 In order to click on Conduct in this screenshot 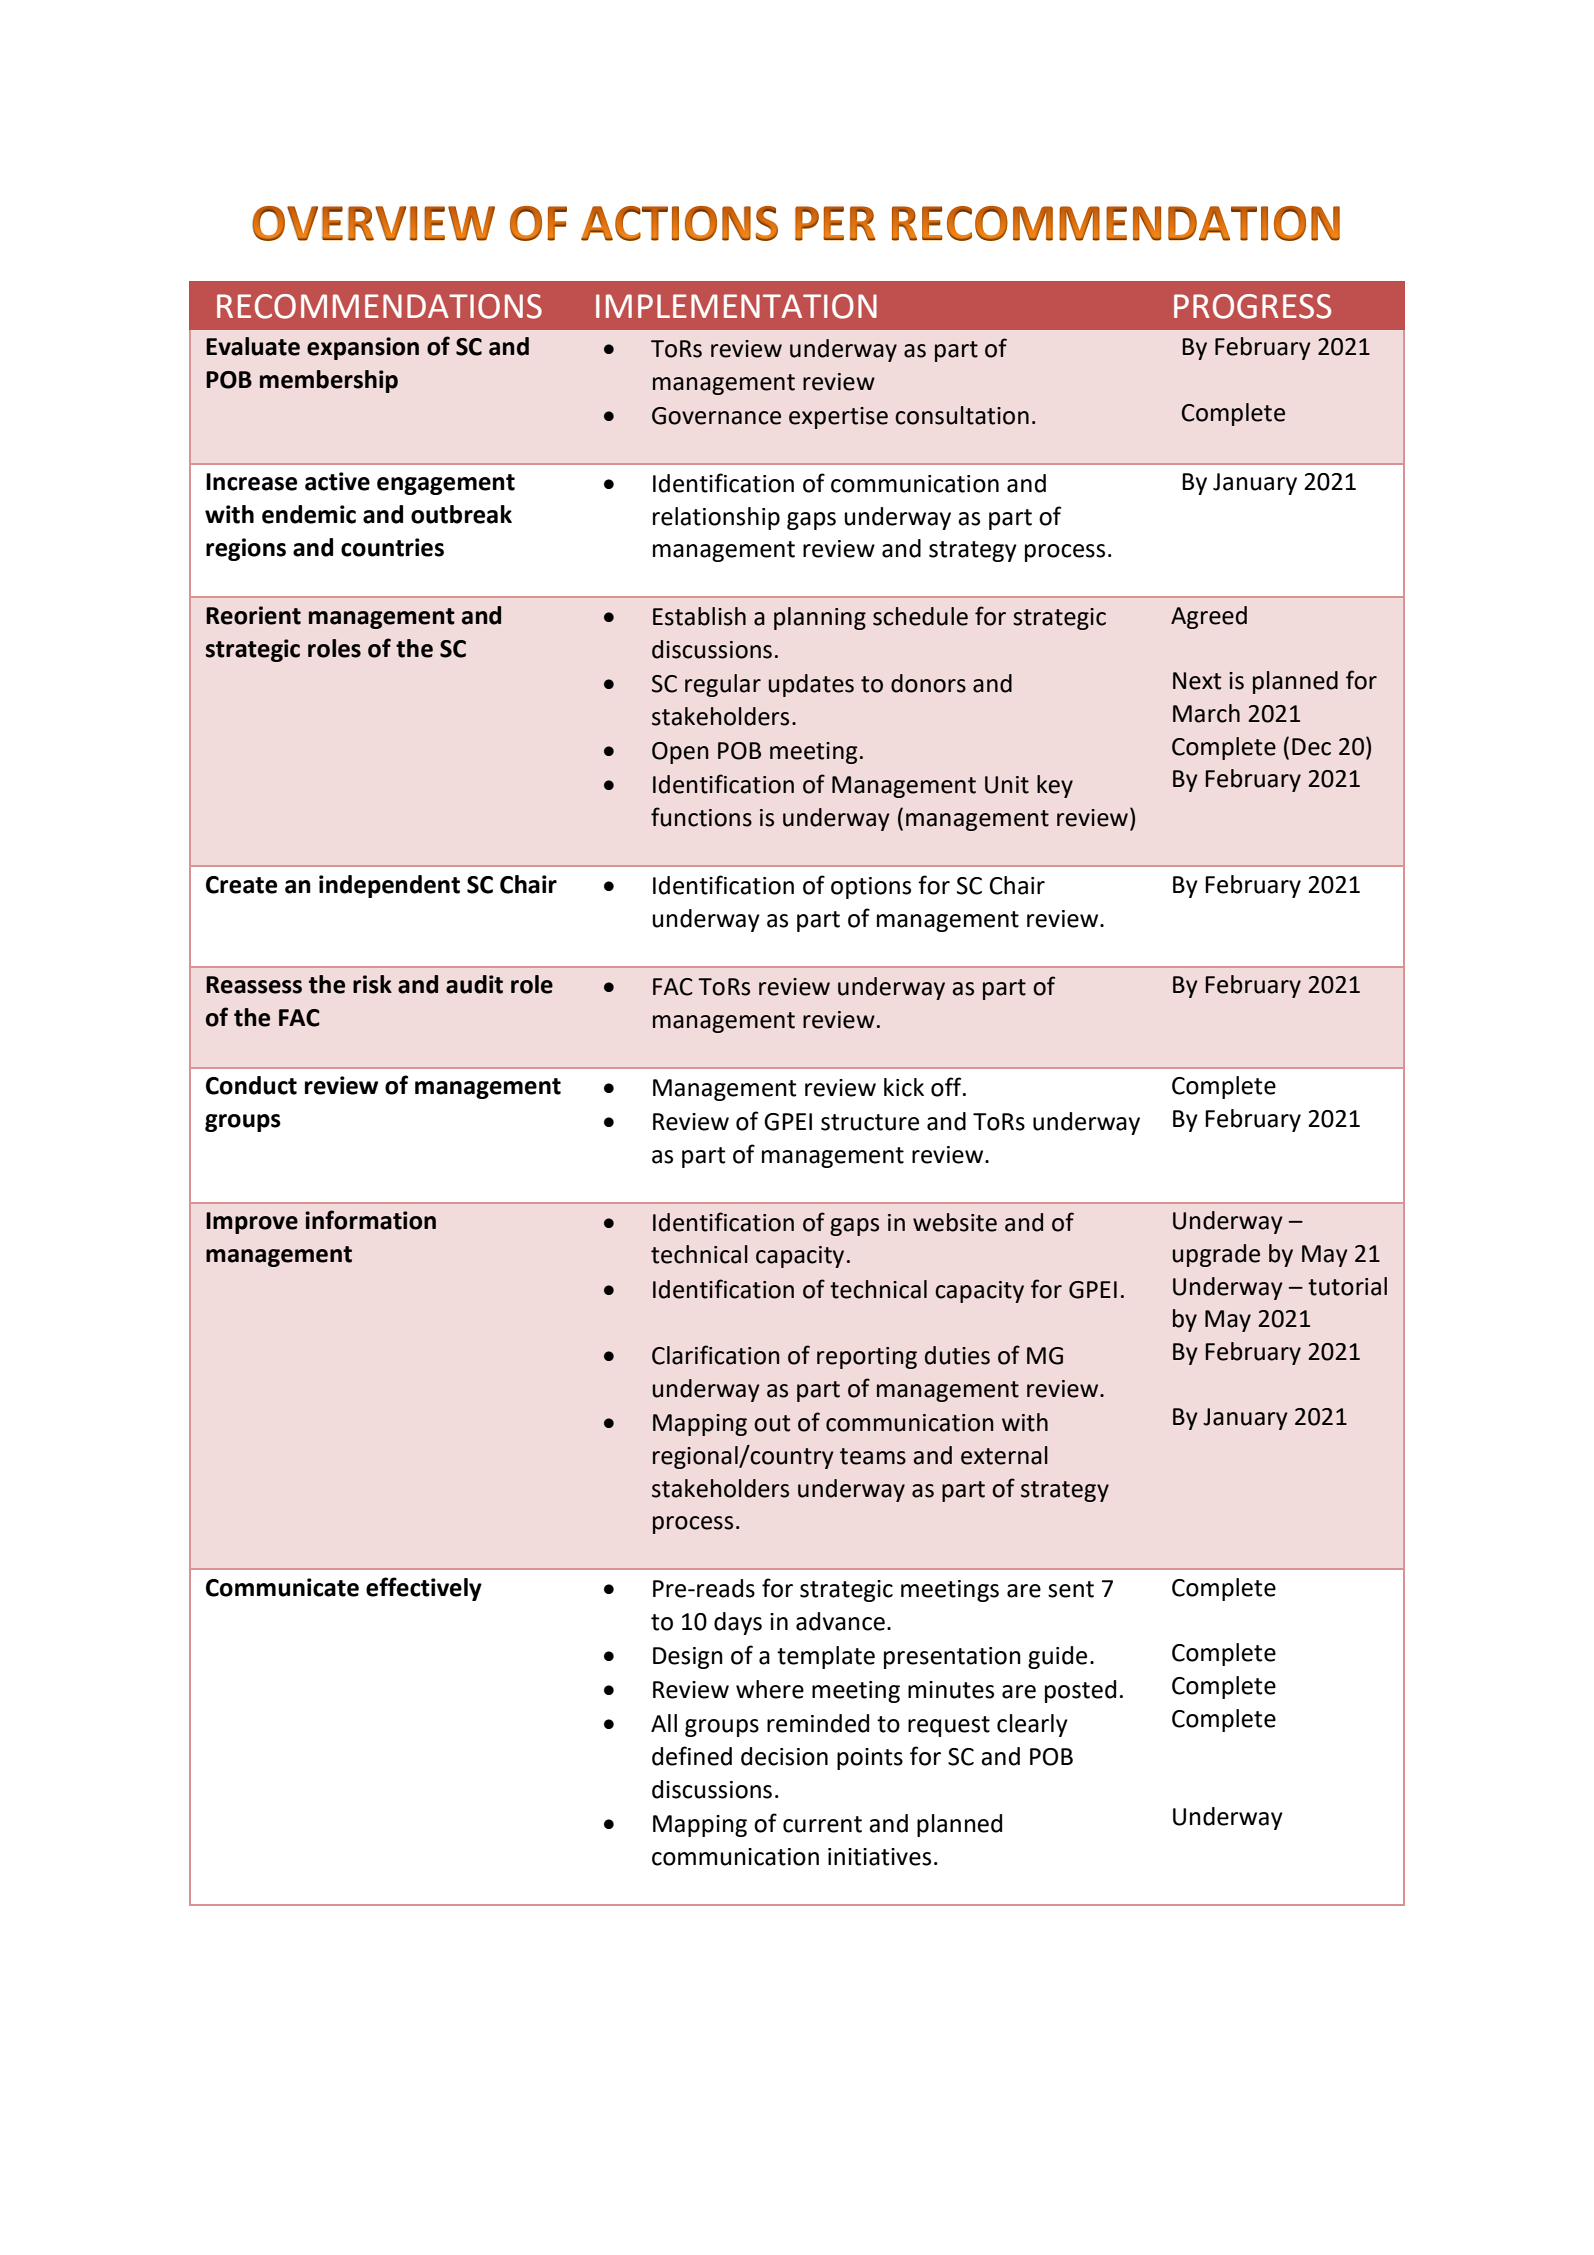, I will do `click(251, 1085)`.
